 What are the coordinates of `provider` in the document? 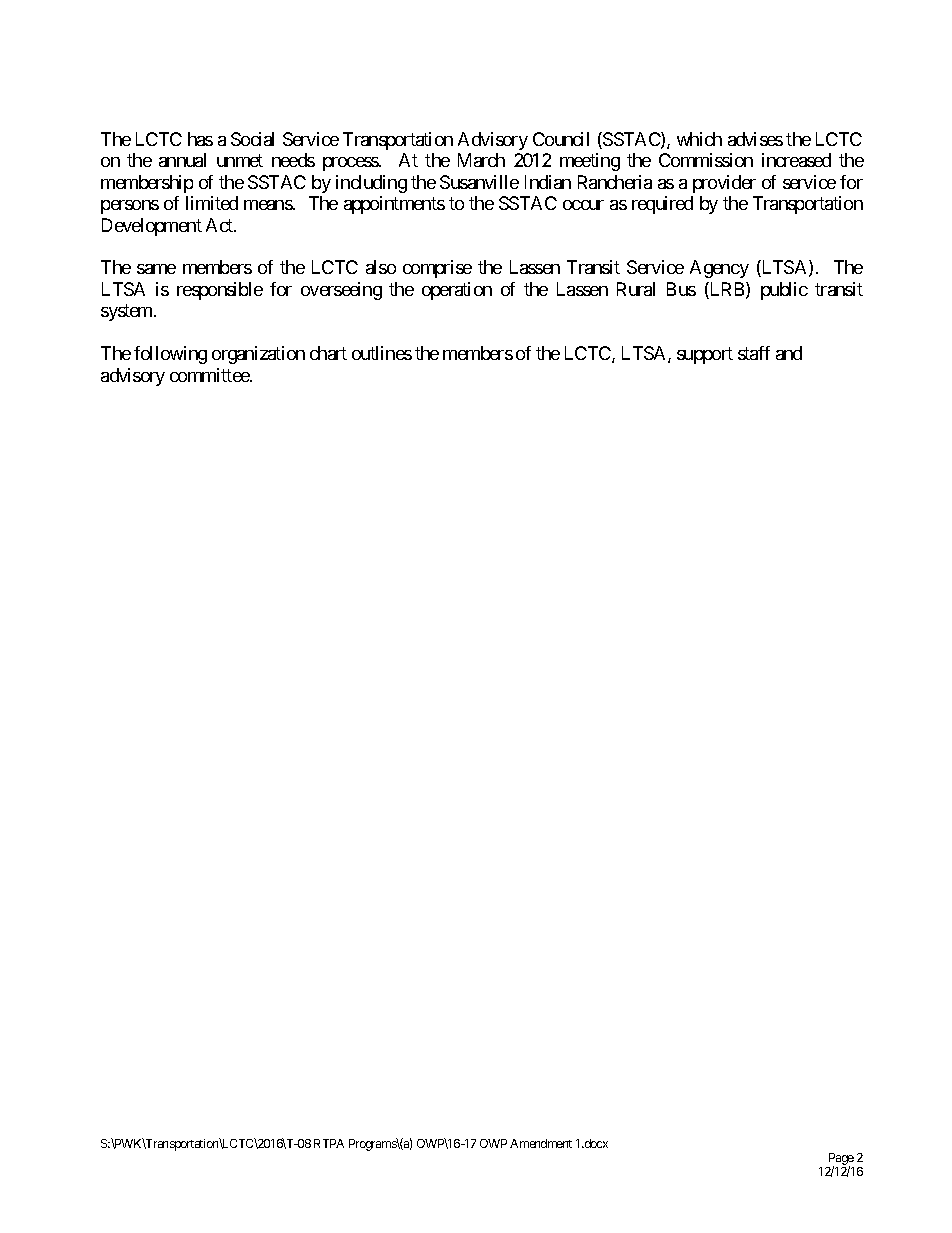 It's located at (724, 184).
